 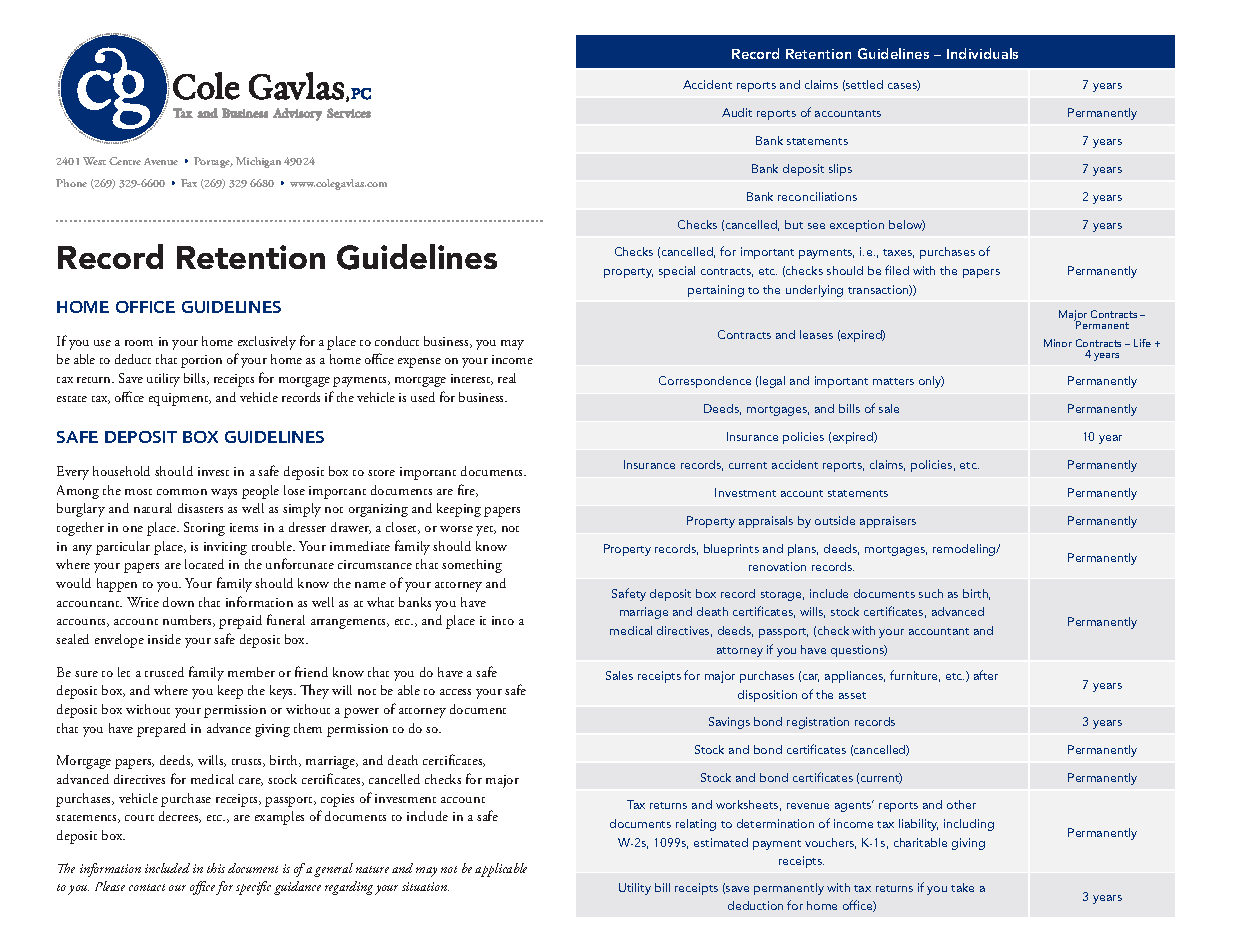 I want to click on this, so click(x=216, y=868).
